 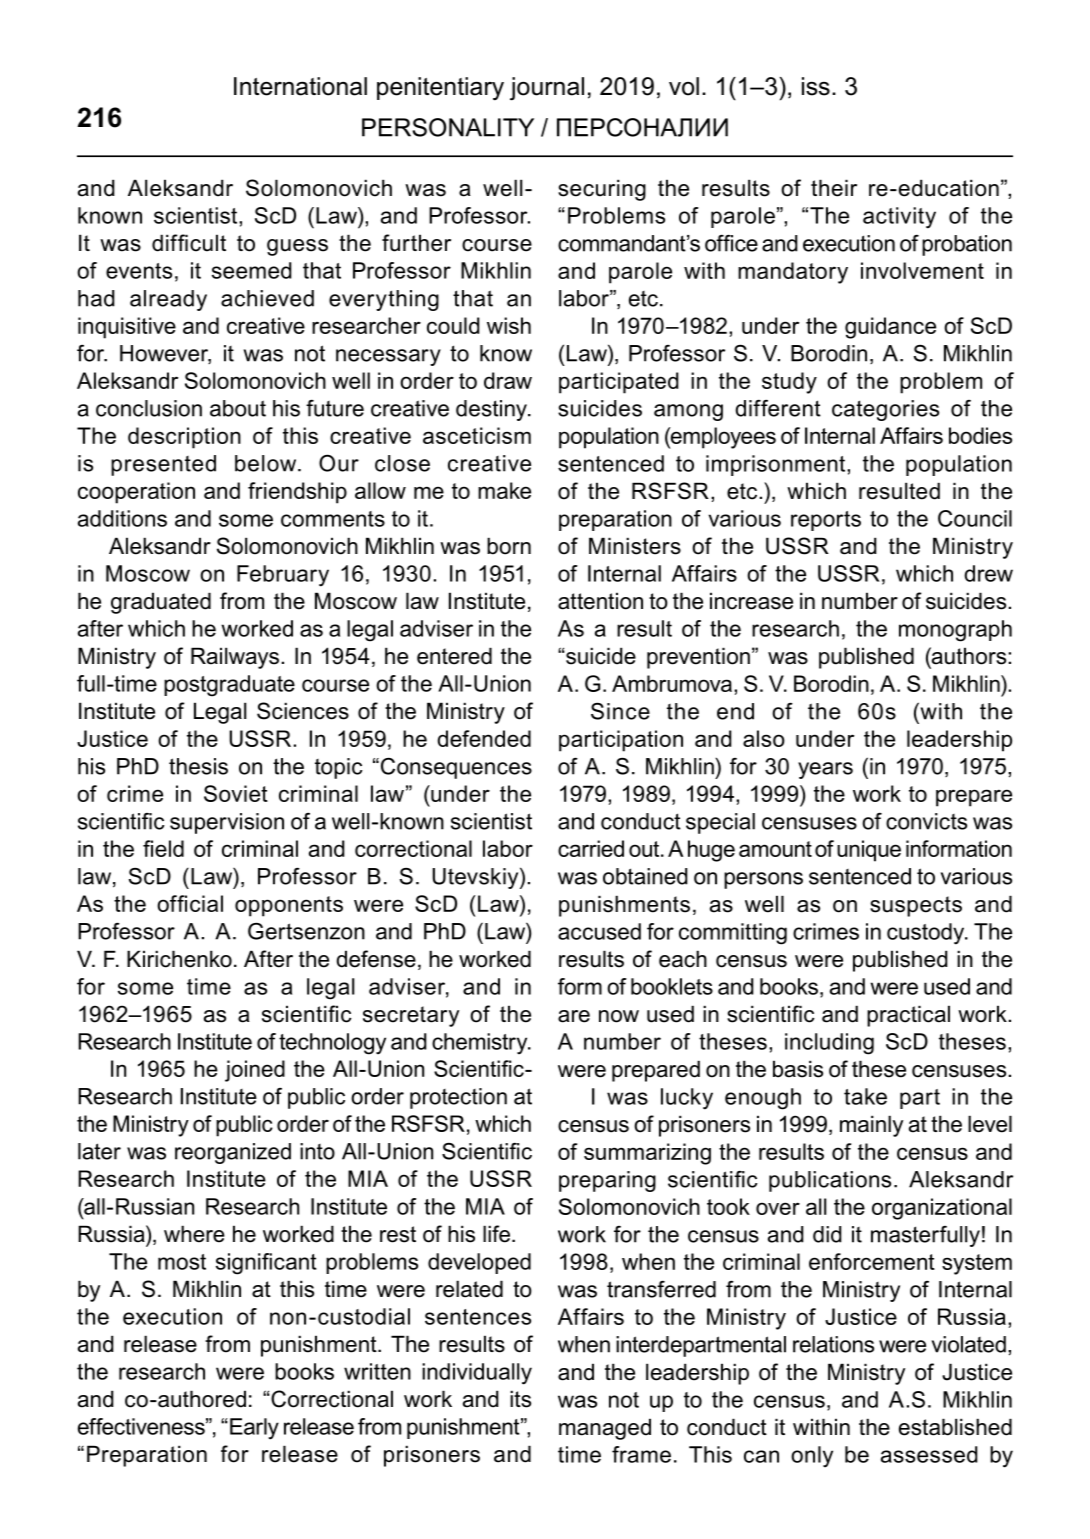 What do you see at coordinates (255, 1071) in the screenshot?
I see `joined` at bounding box center [255, 1071].
